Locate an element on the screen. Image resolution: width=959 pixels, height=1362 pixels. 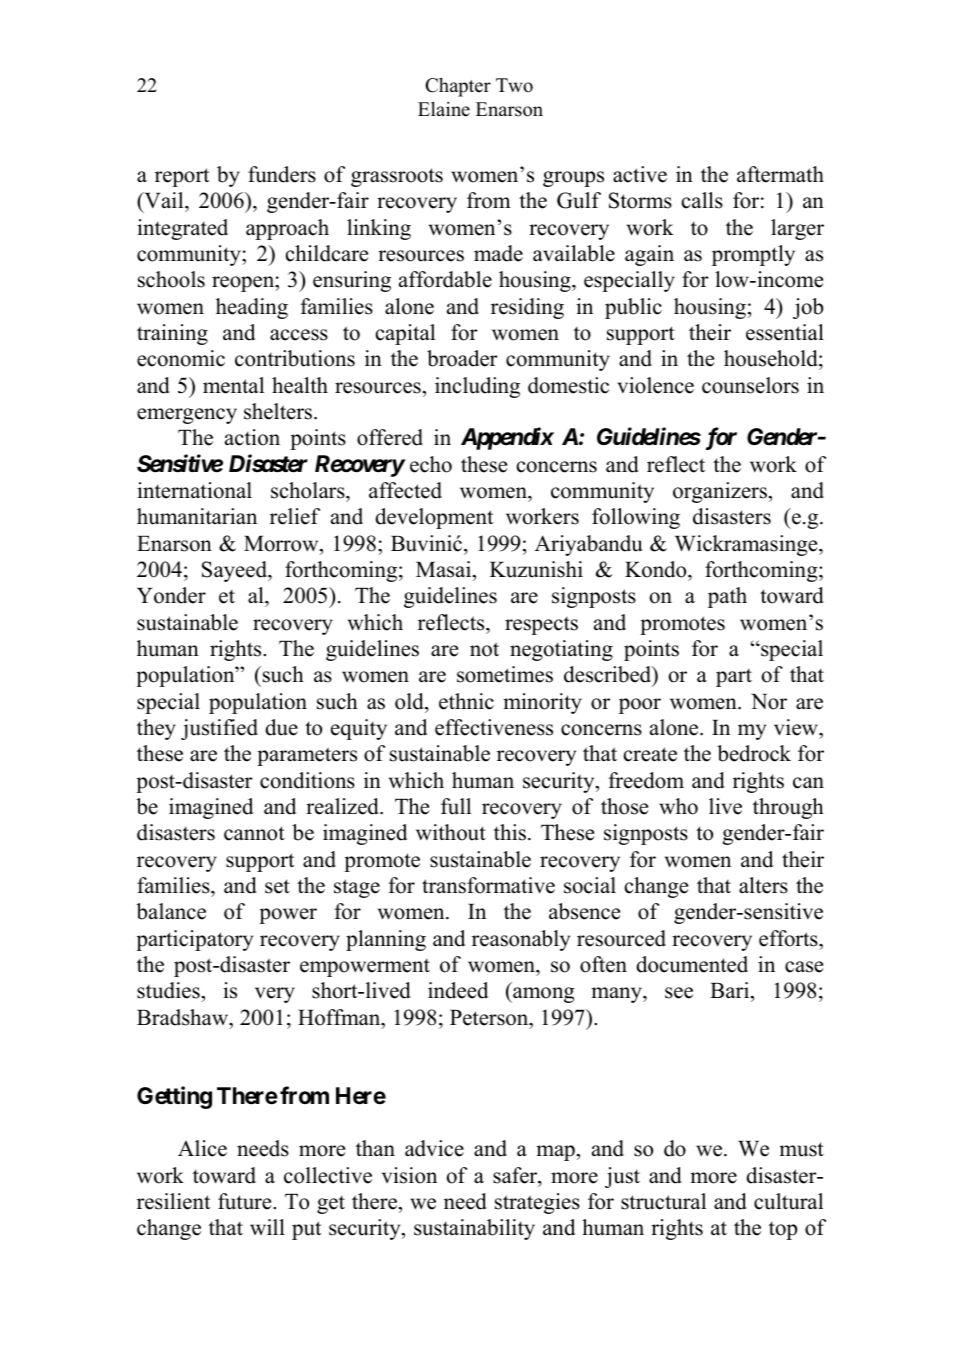
due is located at coordinates (281, 727).
